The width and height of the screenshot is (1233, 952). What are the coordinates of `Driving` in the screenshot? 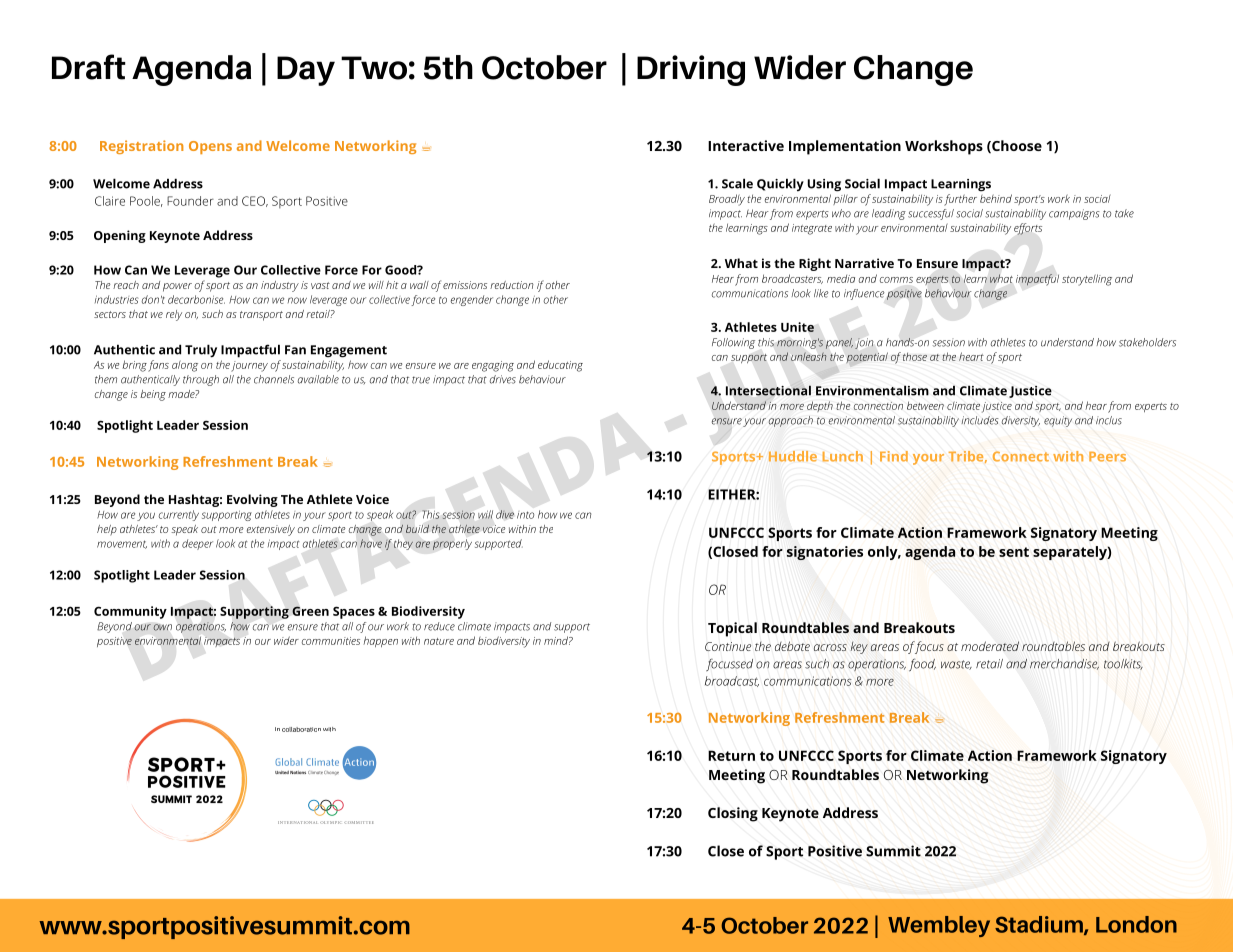 It's located at (691, 70).
